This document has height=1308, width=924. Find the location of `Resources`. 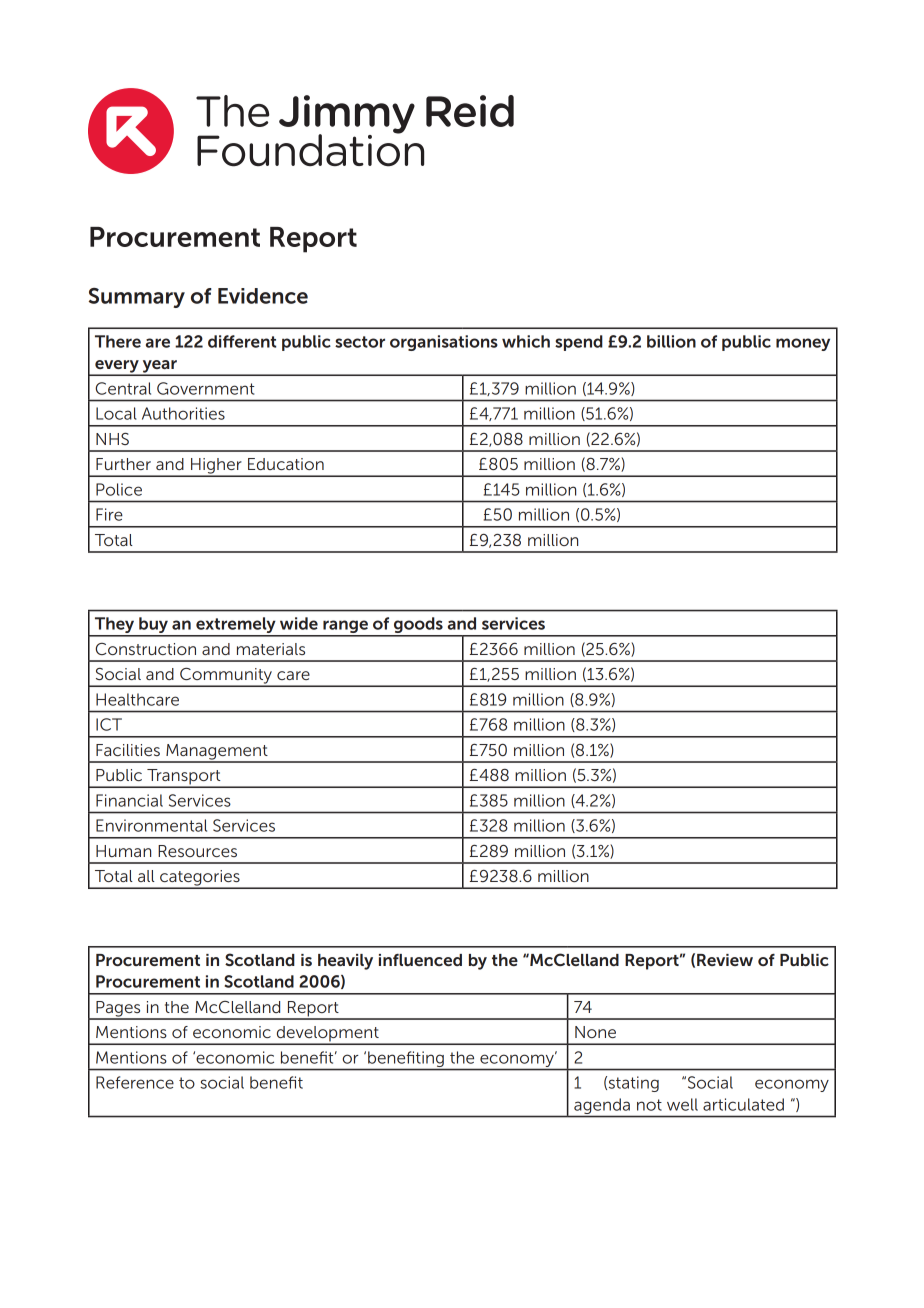

Resources is located at coordinates (197, 851).
